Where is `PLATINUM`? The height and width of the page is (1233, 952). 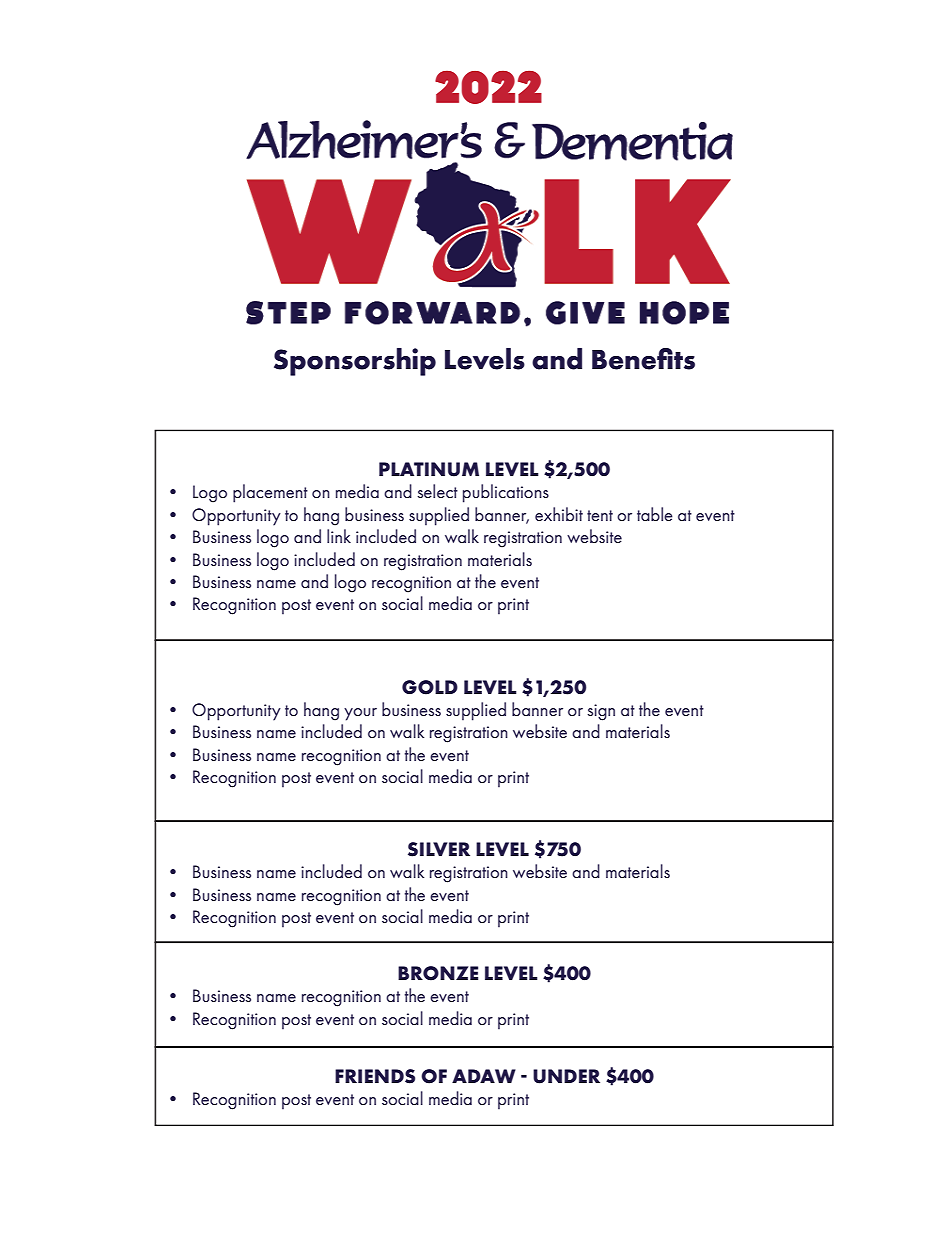 PLATINUM is located at coordinates (429, 469).
